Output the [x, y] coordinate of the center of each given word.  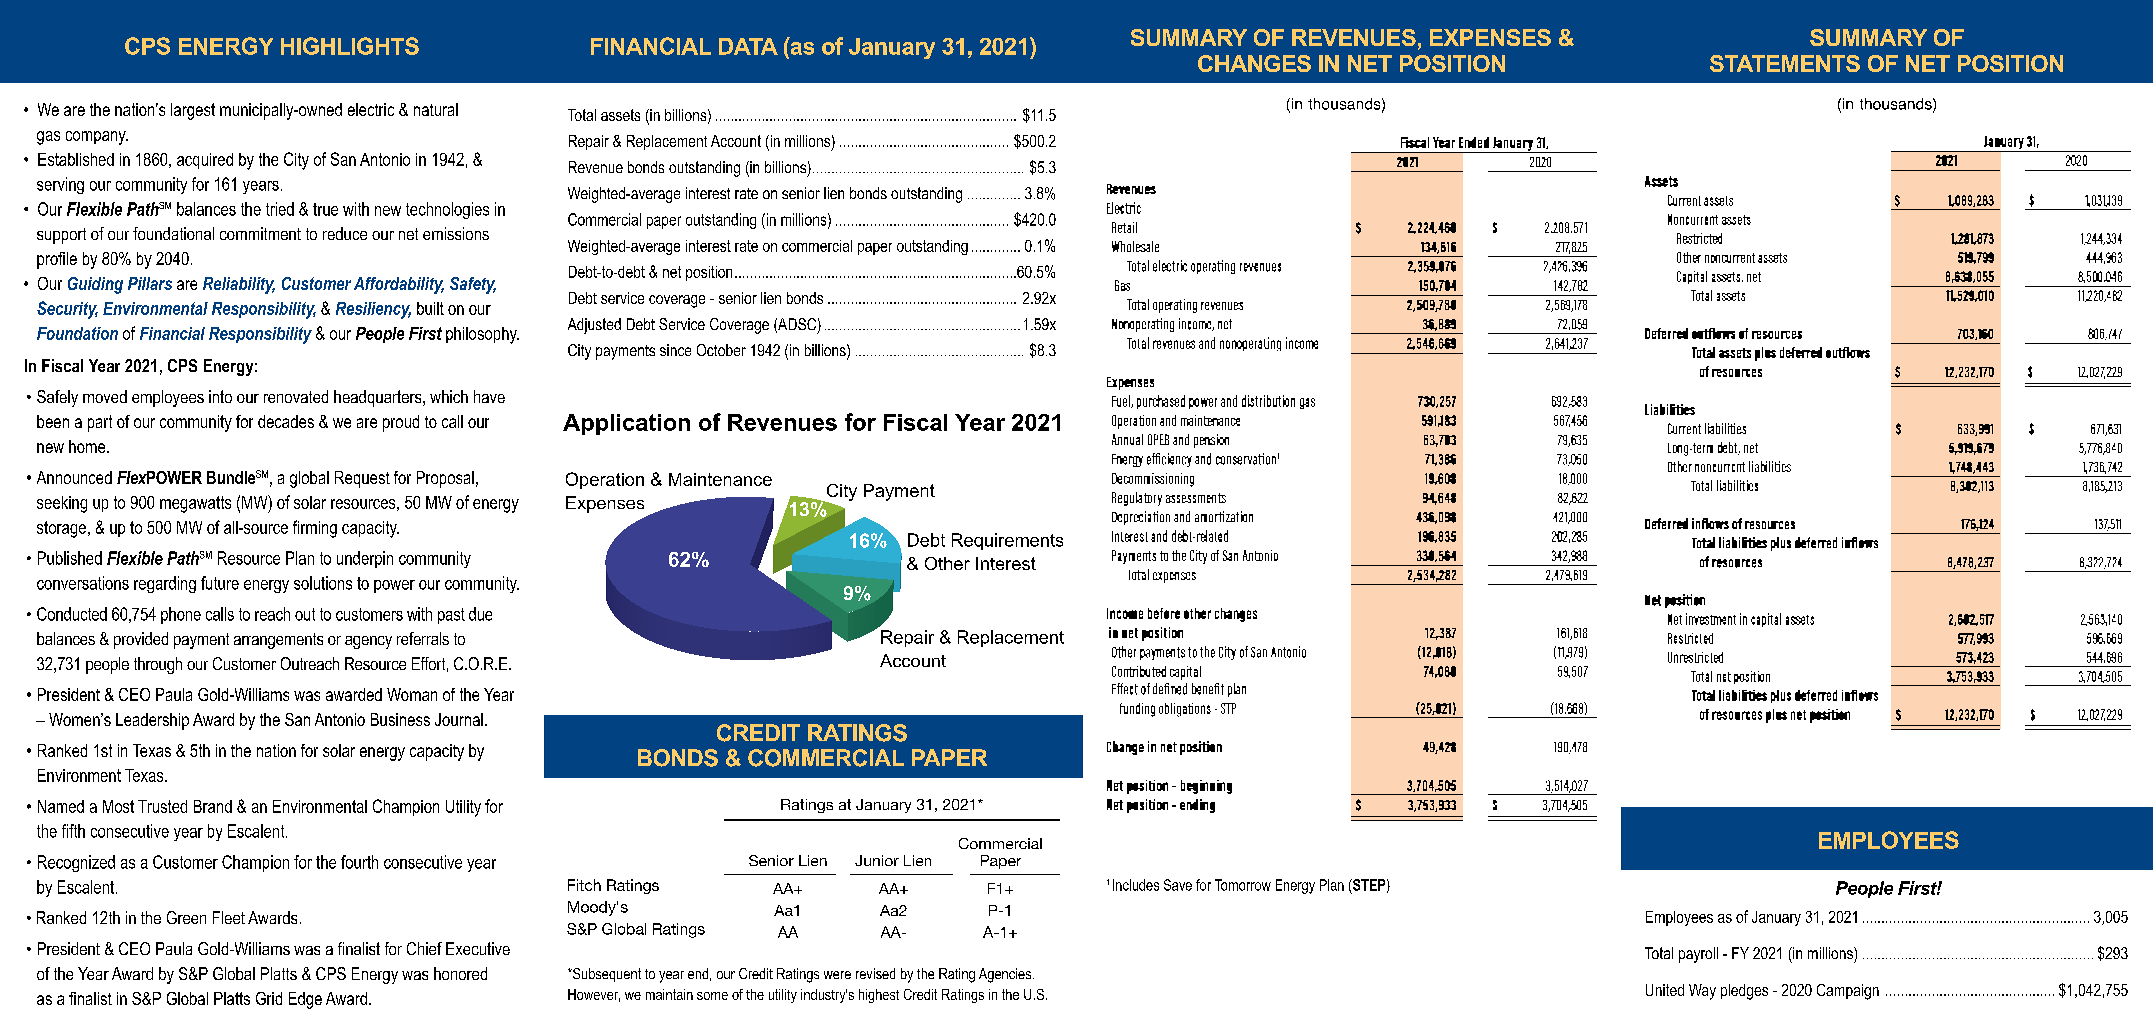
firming [315, 529]
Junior [877, 860]
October [721, 350]
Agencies [1006, 975]
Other [947, 563]
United [1665, 990]
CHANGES [1254, 63]
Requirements [1007, 541]
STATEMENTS [1785, 63]
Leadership [152, 721]
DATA [748, 46]
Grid [269, 998]
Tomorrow [1243, 885]
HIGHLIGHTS [350, 46]
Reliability [239, 285]
